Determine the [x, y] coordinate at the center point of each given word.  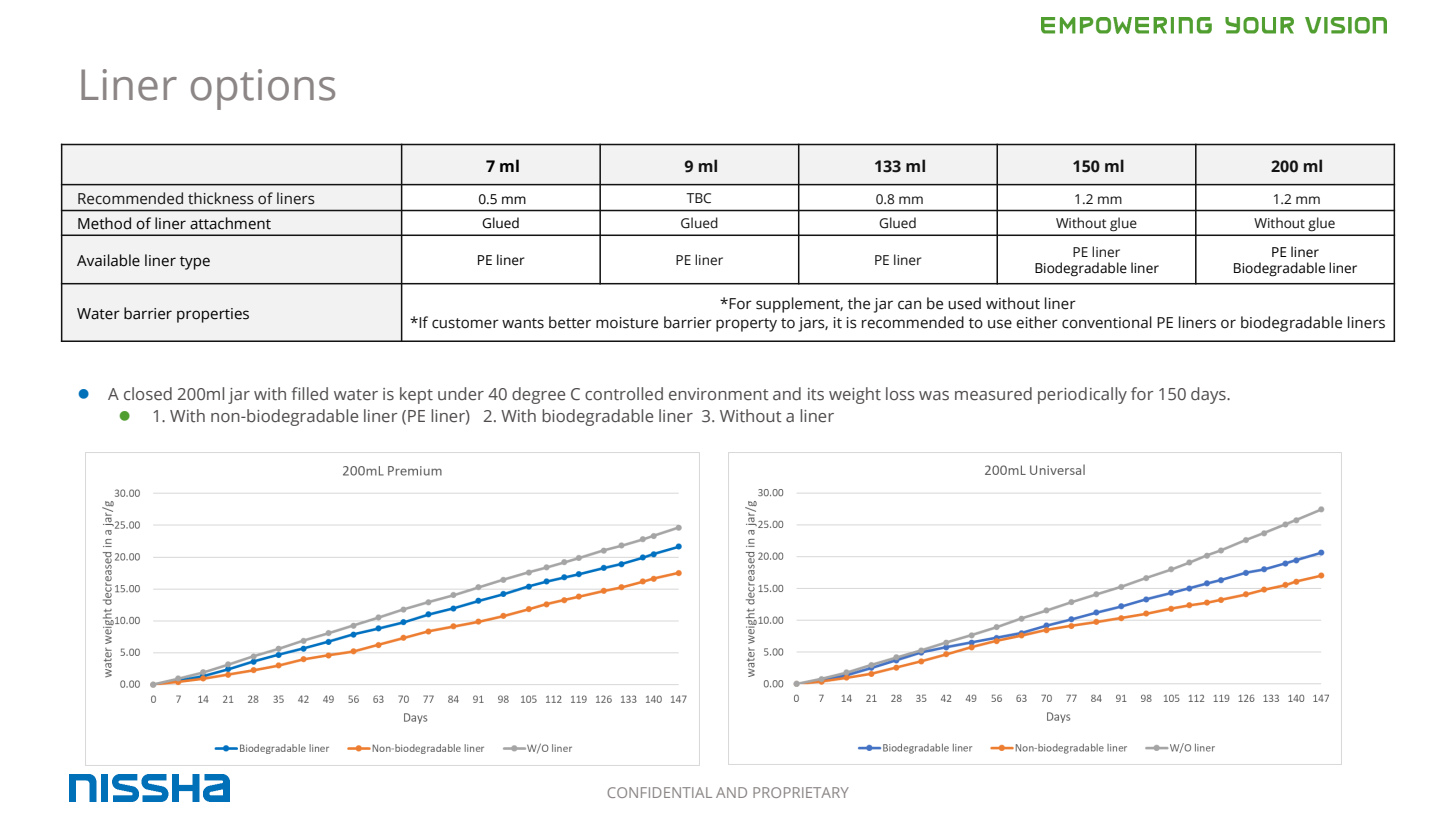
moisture [627, 323]
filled [310, 393]
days [1209, 395]
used [964, 303]
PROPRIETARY [801, 792]
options [263, 89]
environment [719, 394]
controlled [624, 394]
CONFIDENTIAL [659, 792]
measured [993, 394]
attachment [230, 223]
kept [416, 395]
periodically [1082, 395]
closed [148, 394]
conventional [1107, 322]
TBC [698, 198]
